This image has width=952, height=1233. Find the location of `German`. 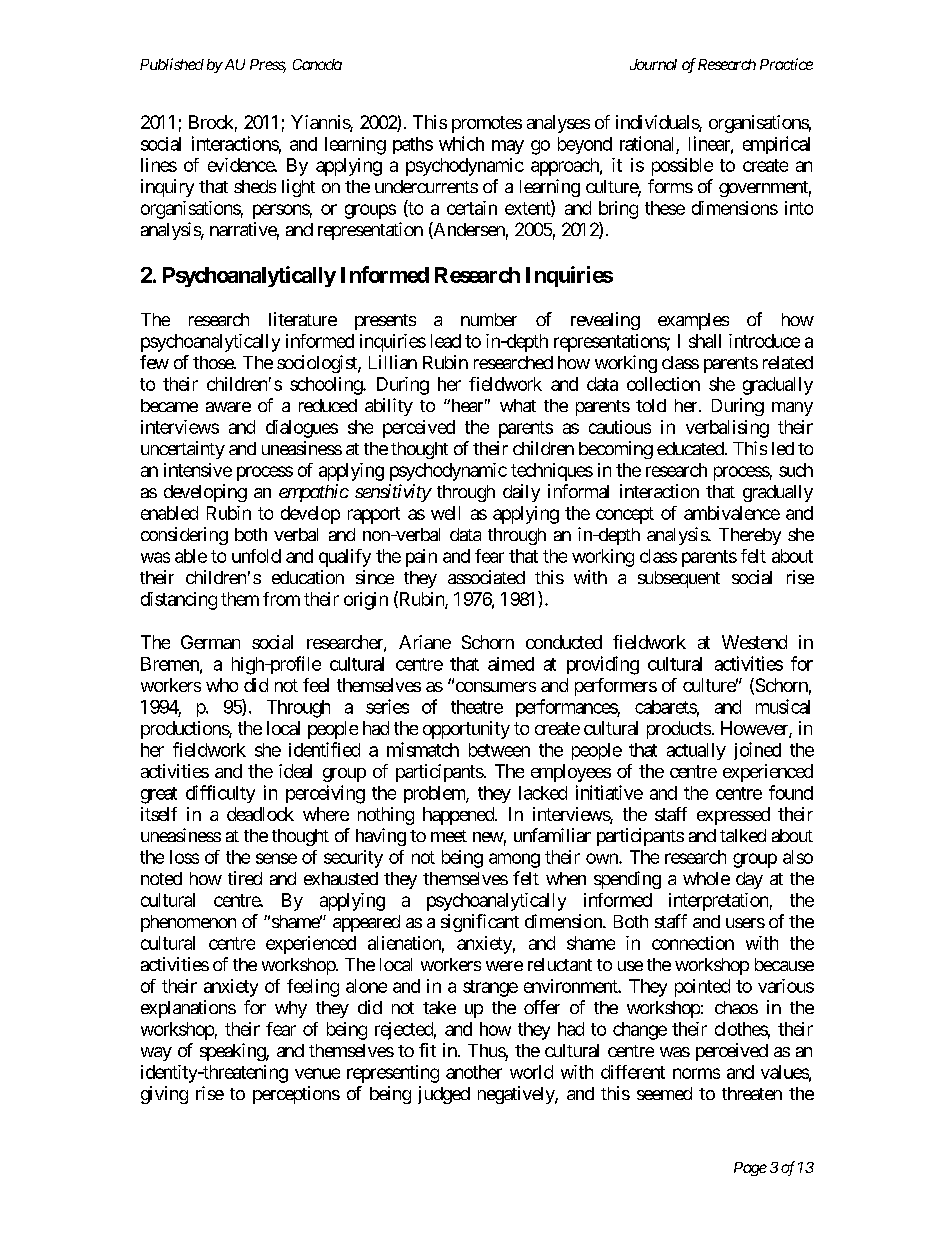

German is located at coordinates (210, 642).
